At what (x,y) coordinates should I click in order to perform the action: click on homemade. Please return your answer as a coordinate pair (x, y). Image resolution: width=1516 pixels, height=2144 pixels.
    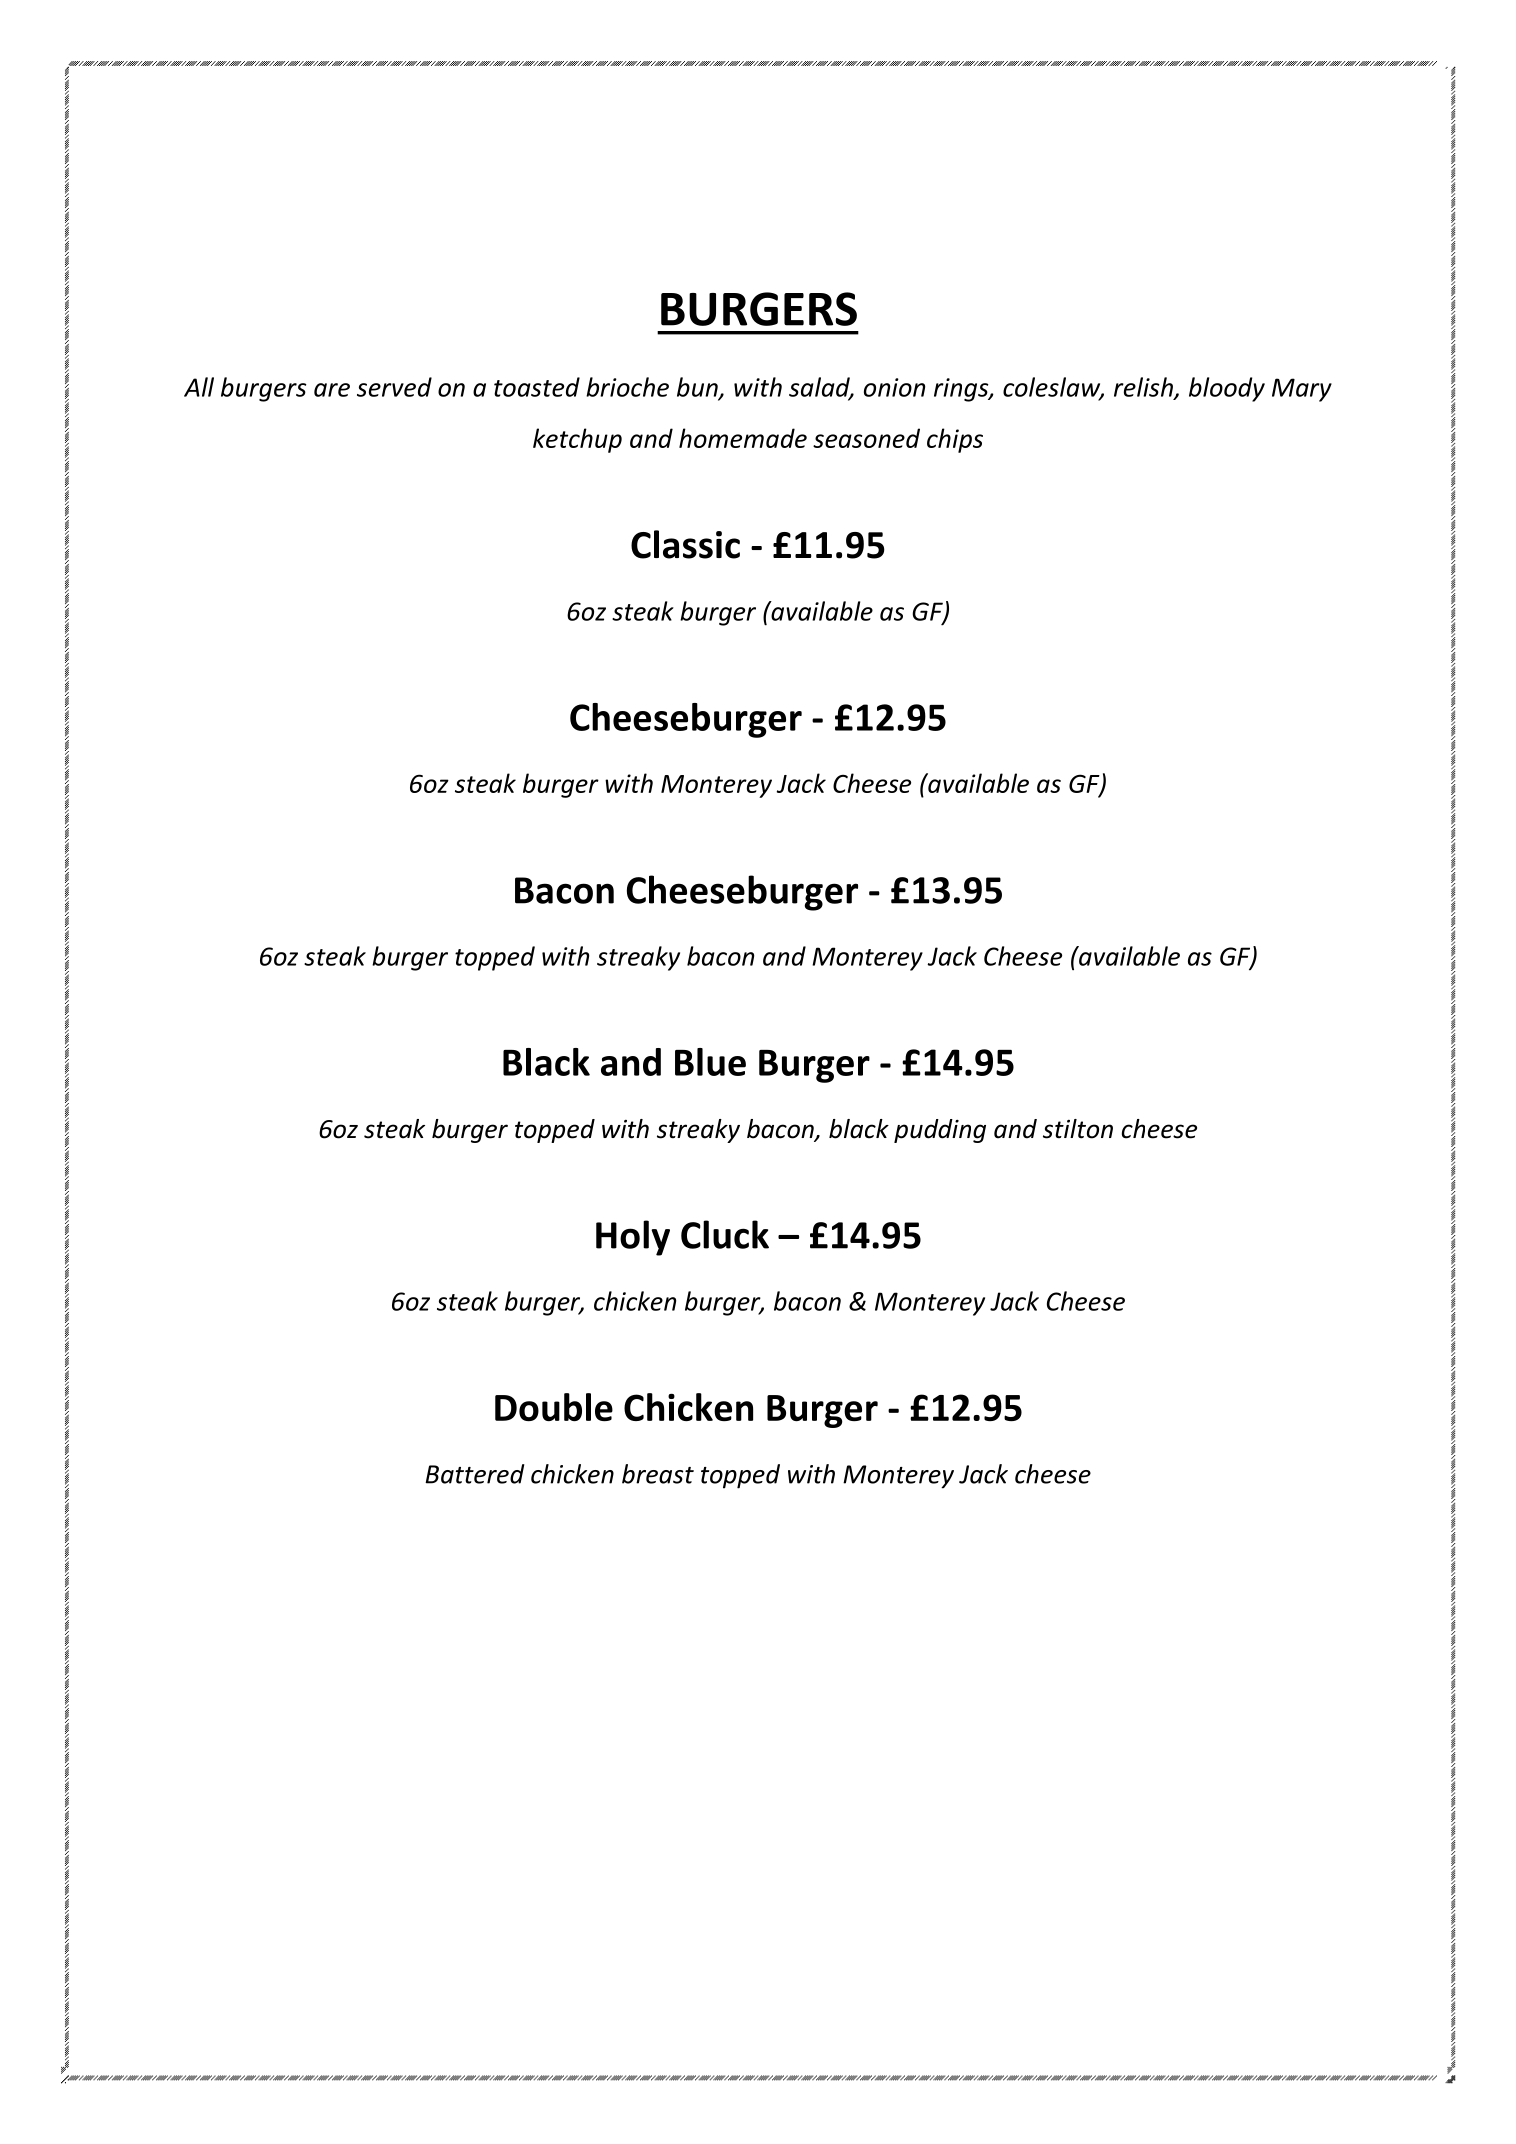
    Looking at the image, I should click on (743, 438).
